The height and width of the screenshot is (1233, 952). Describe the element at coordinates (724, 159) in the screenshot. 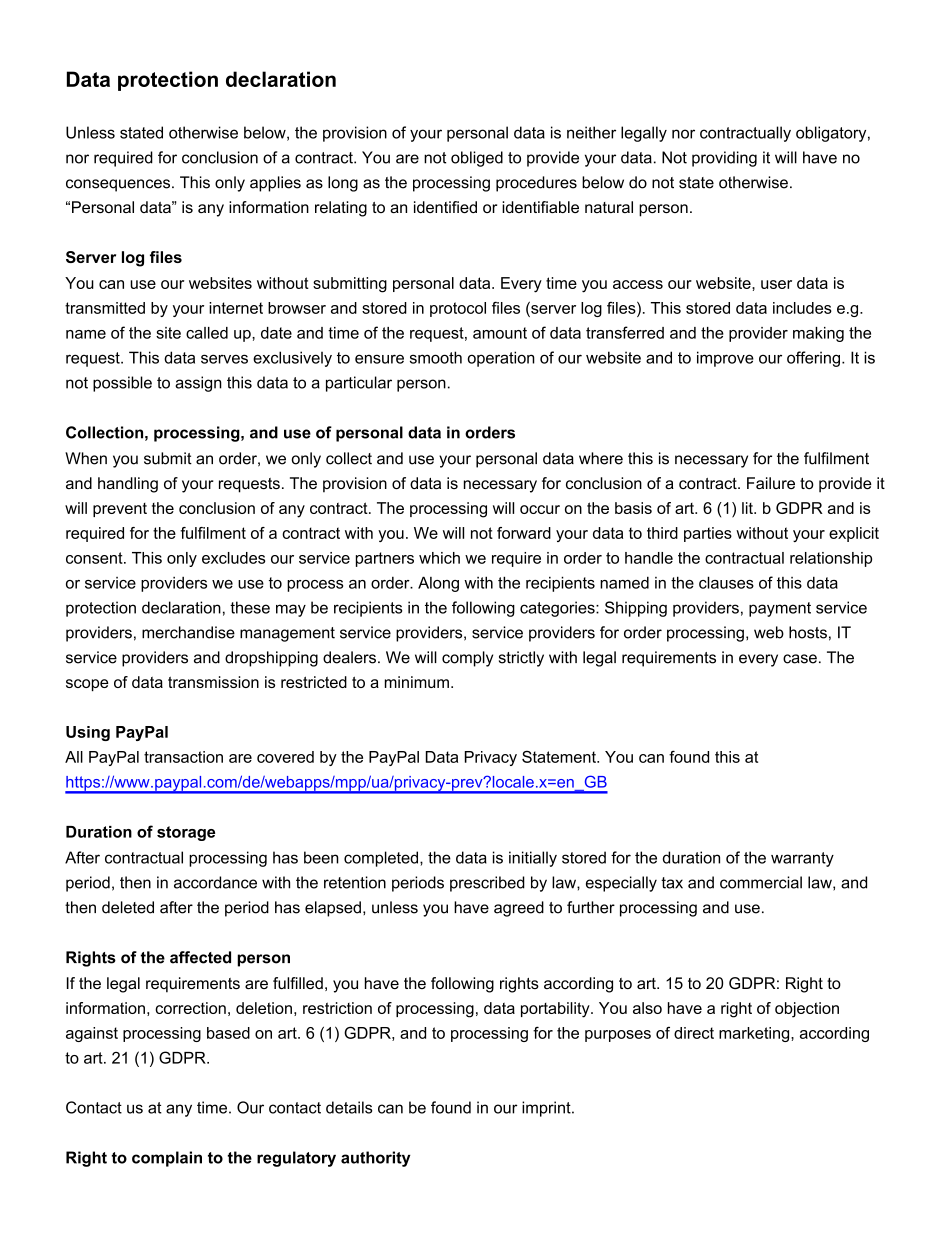

I see `providing` at that location.
